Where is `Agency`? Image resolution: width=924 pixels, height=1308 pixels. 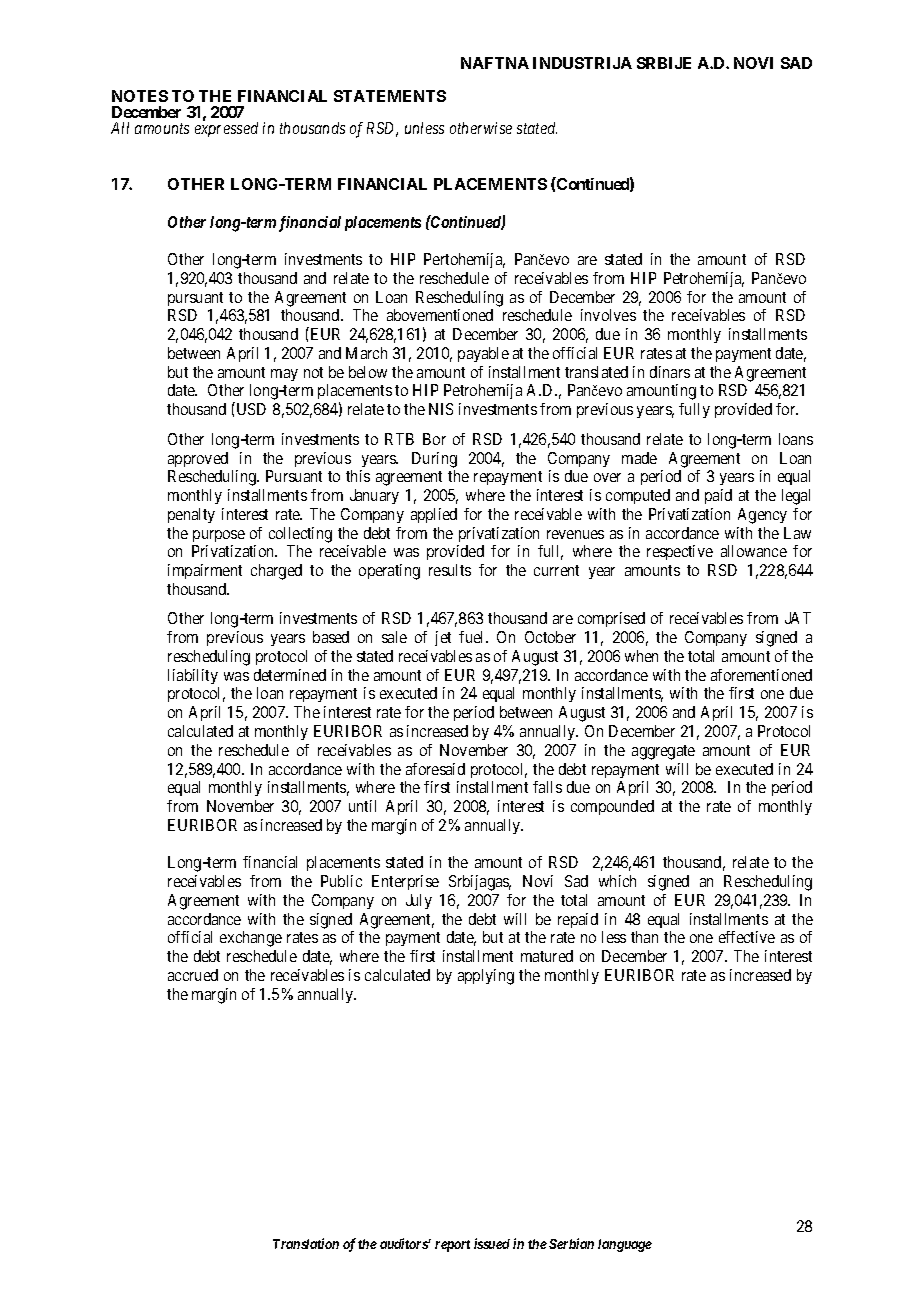 Agency is located at coordinates (762, 516).
